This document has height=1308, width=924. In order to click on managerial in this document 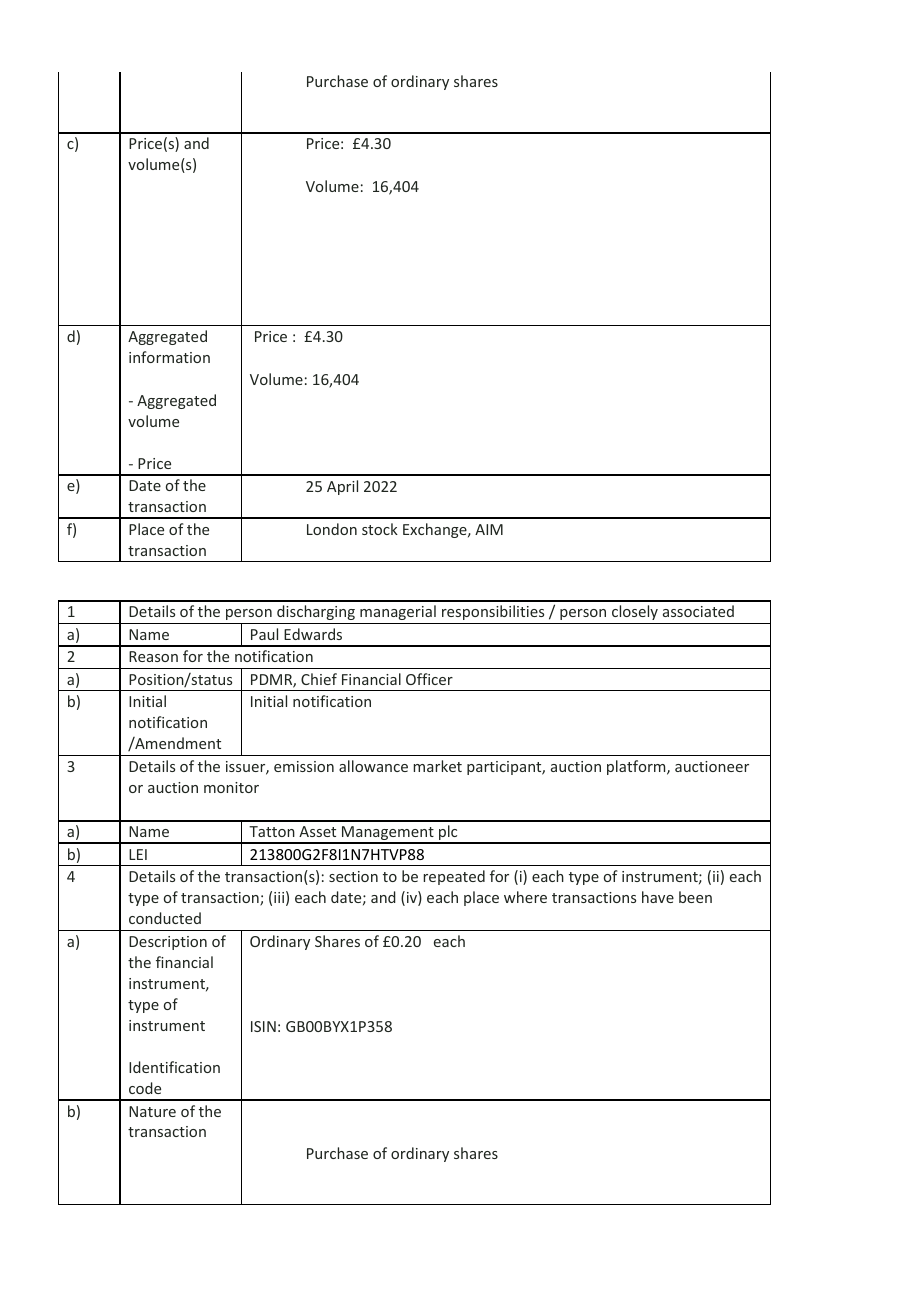, I will do `click(398, 612)`.
